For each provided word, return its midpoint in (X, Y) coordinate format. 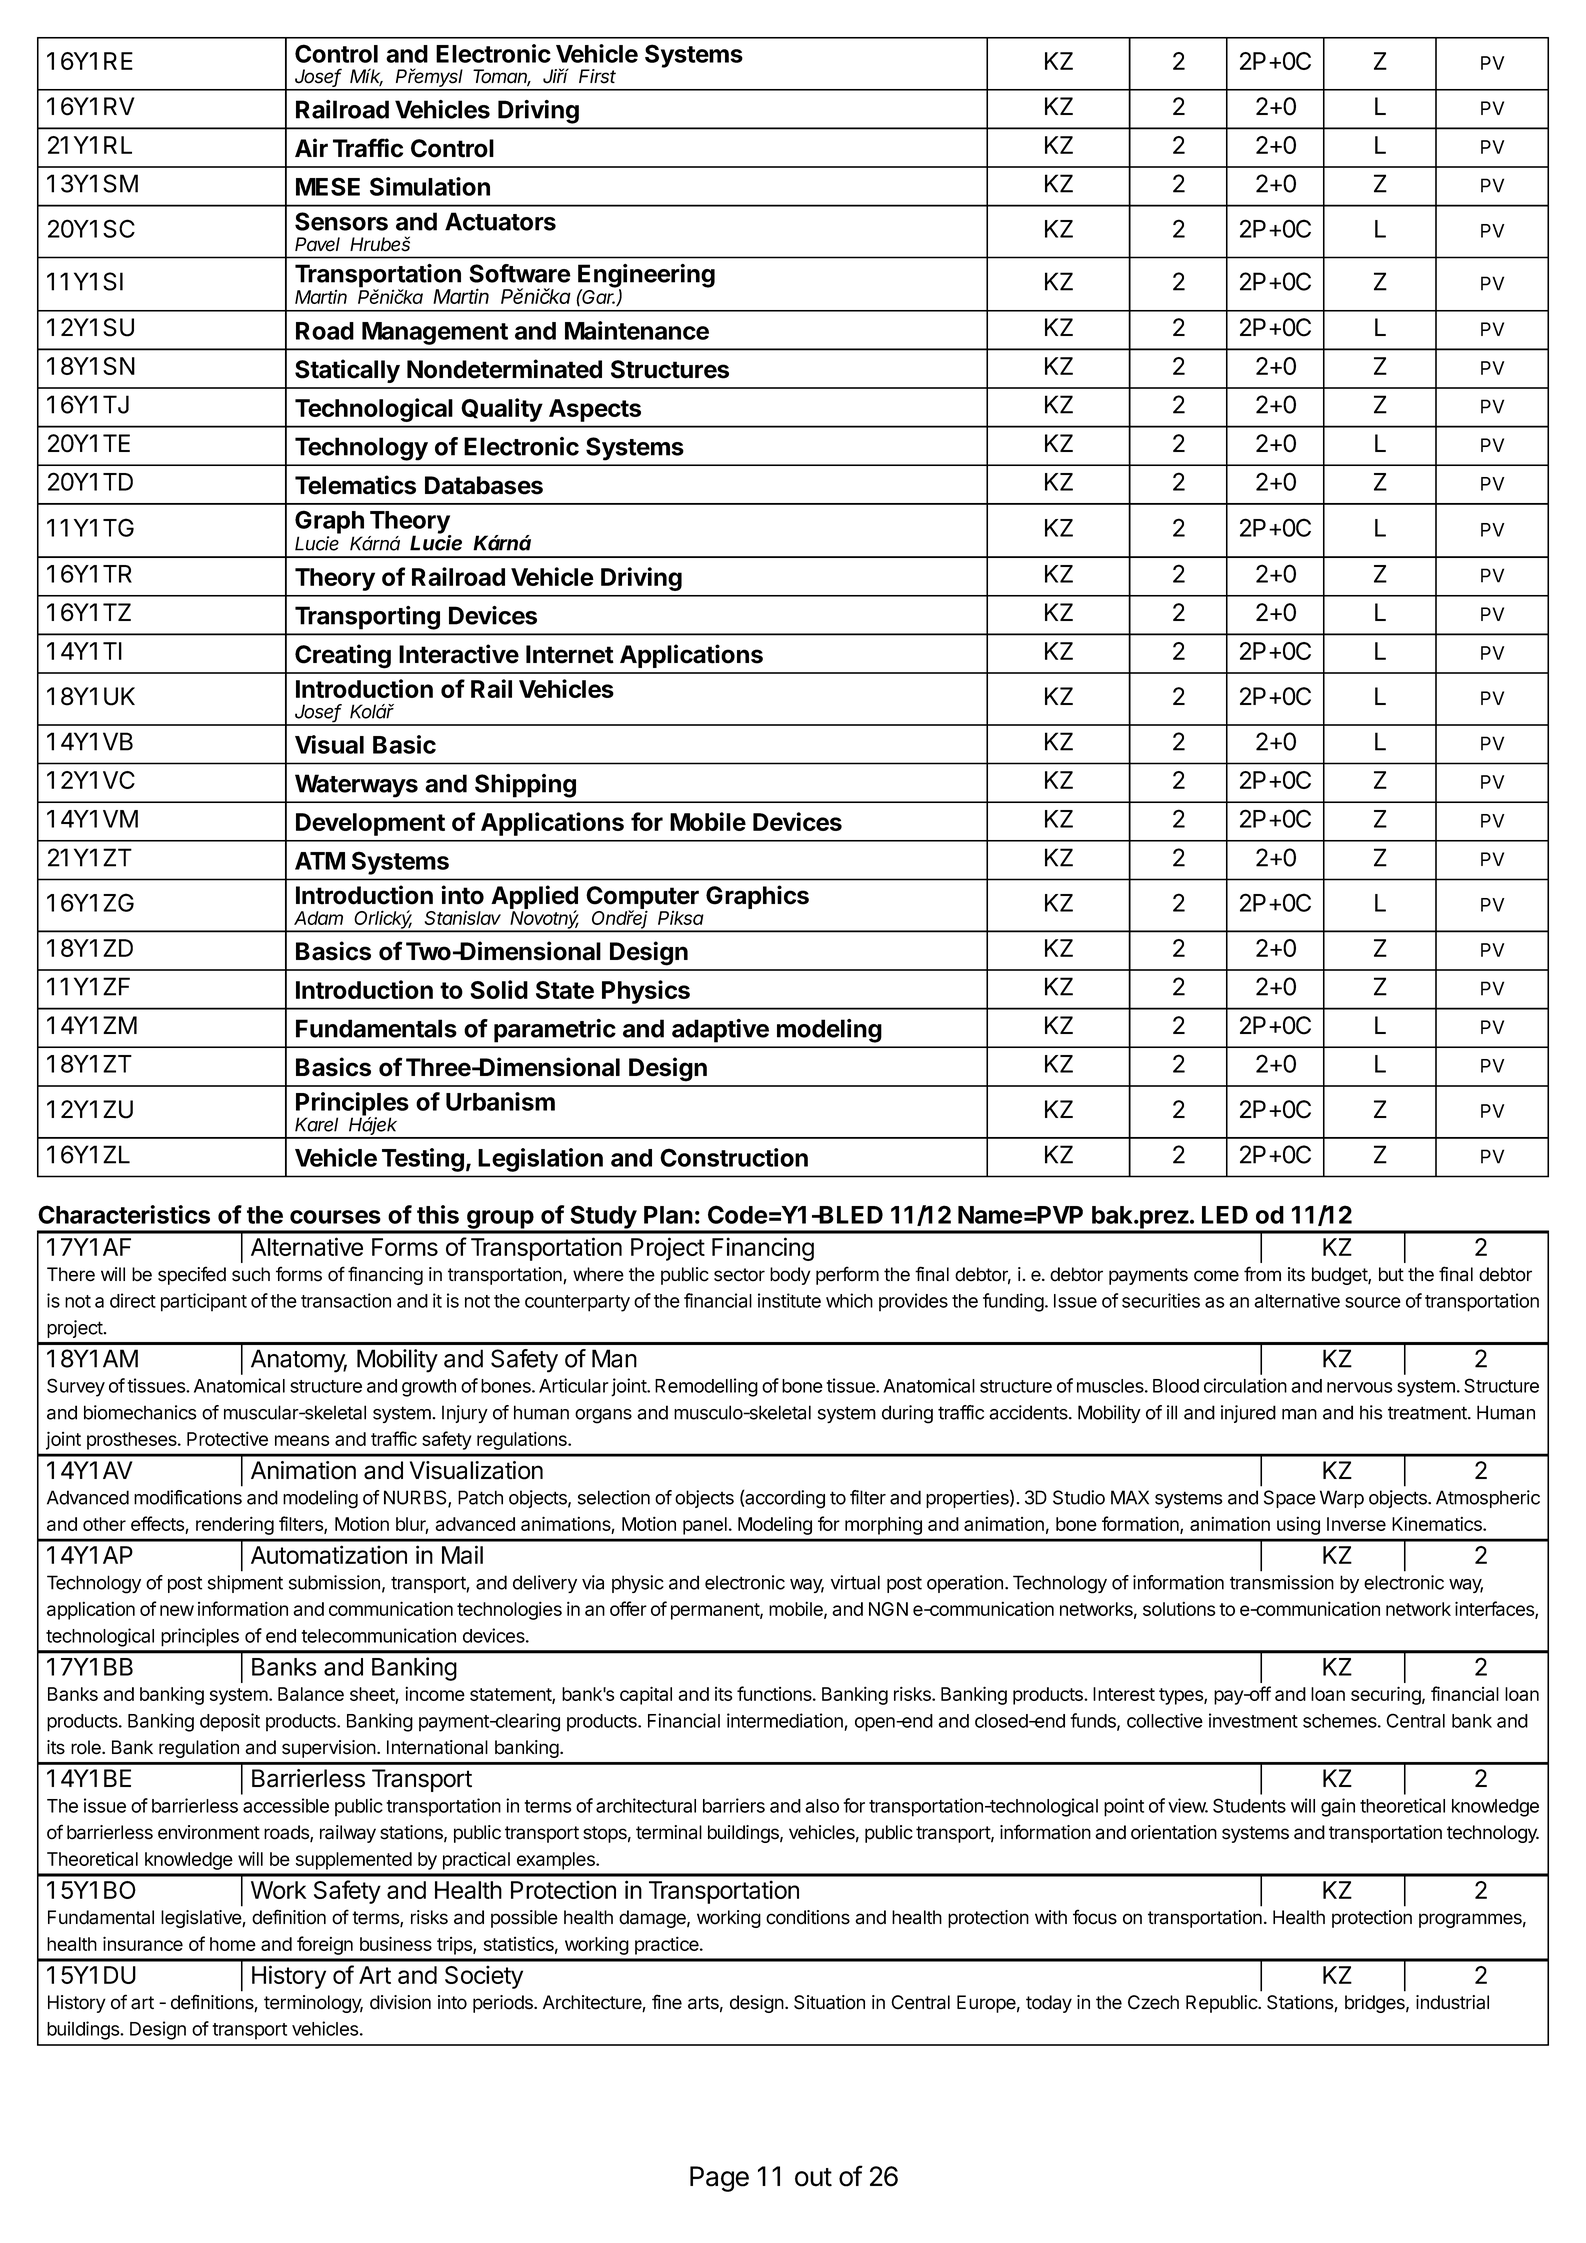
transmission (1282, 1582)
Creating (343, 656)
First (597, 76)
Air (311, 147)
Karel (316, 1124)
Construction (734, 1157)
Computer (642, 899)
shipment (245, 1584)
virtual (855, 1582)
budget (1340, 1276)
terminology (313, 2004)
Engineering (646, 277)
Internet (570, 654)
